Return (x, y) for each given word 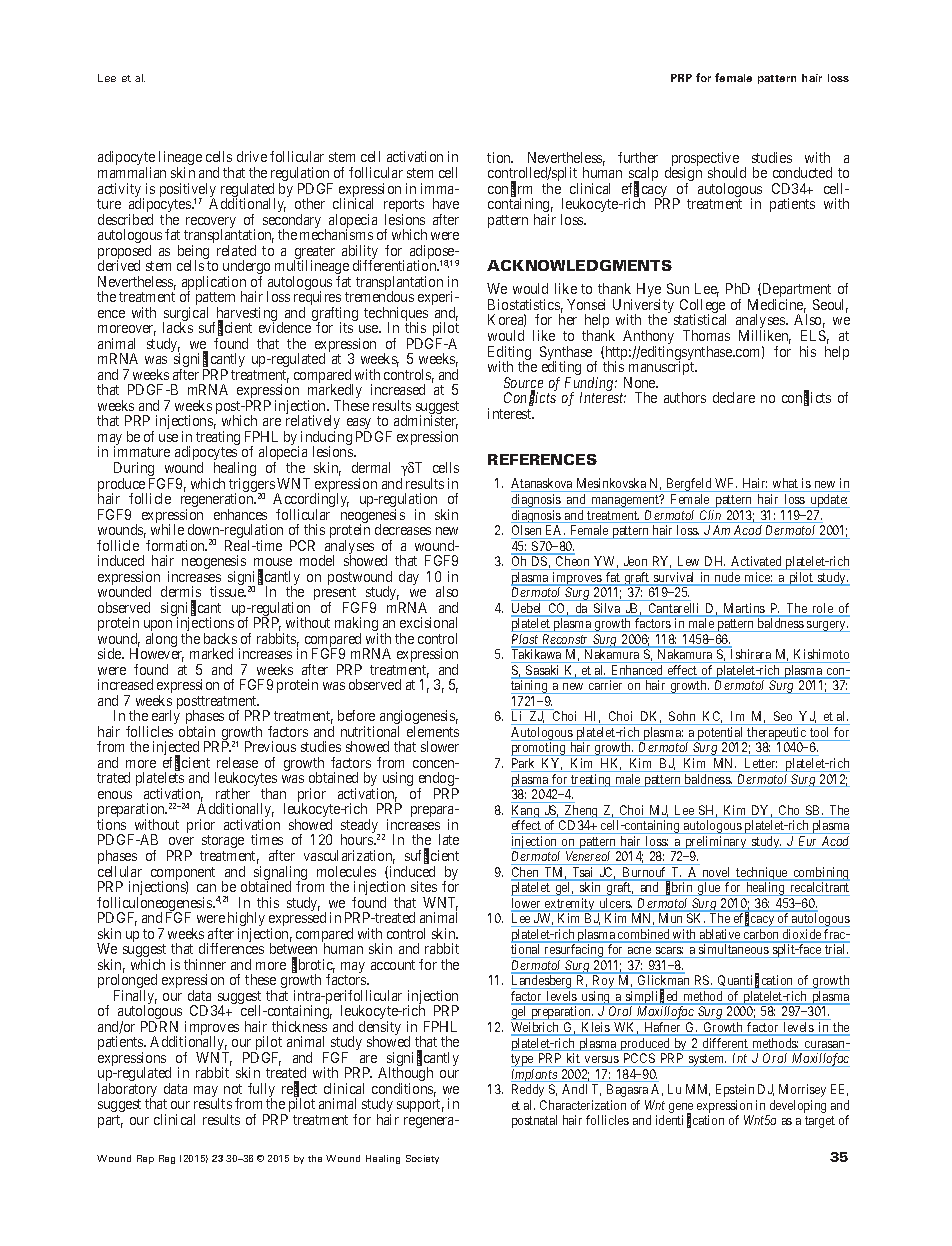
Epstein (735, 1090)
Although (405, 1076)
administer (426, 422)
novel (716, 873)
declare (734, 397)
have (446, 203)
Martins (744, 609)
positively (188, 191)
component (183, 875)
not (233, 1089)
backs (220, 638)
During (134, 470)
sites (424, 886)
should (727, 172)
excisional (428, 622)
